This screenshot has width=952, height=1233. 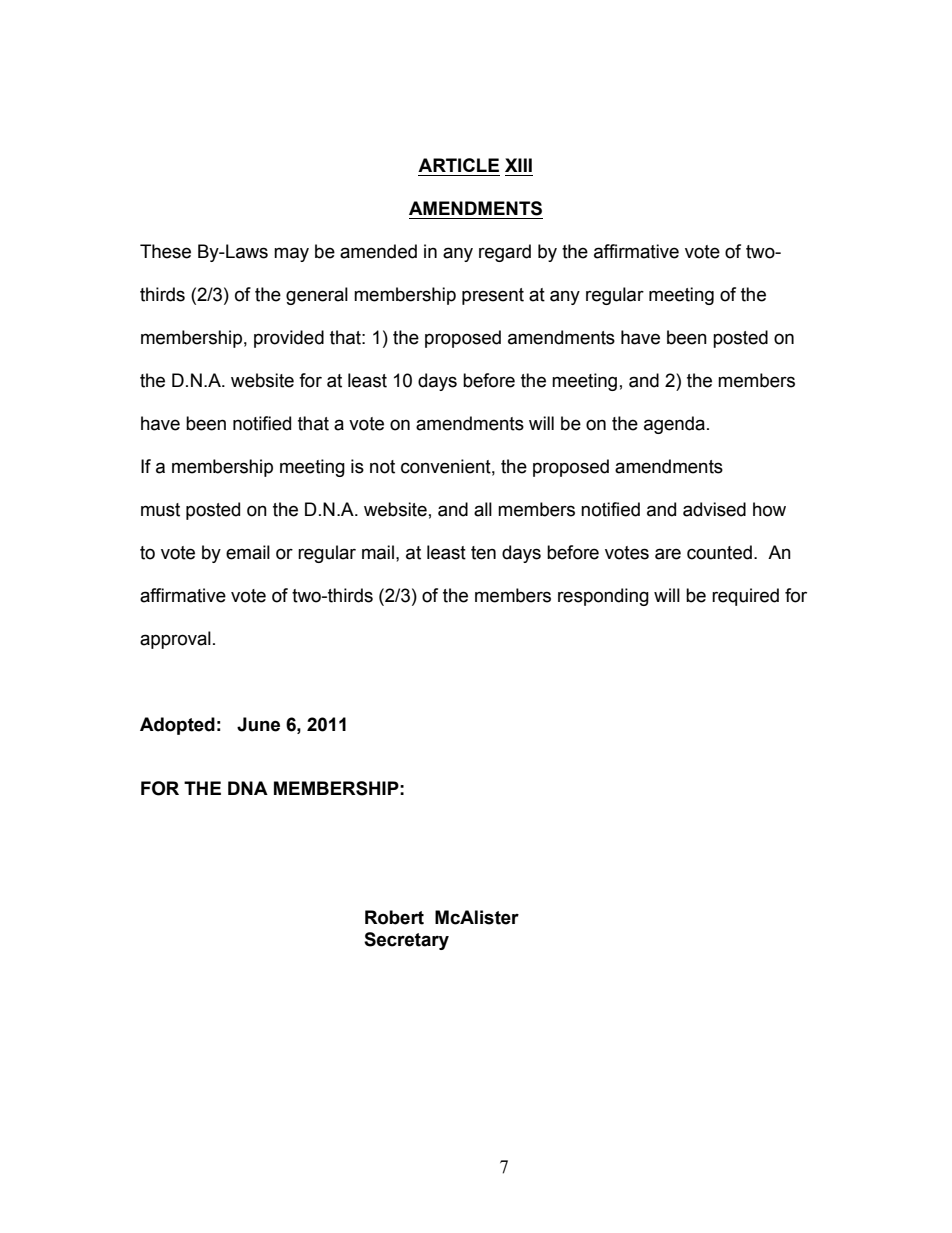 I want to click on Robert, so click(x=394, y=917).
